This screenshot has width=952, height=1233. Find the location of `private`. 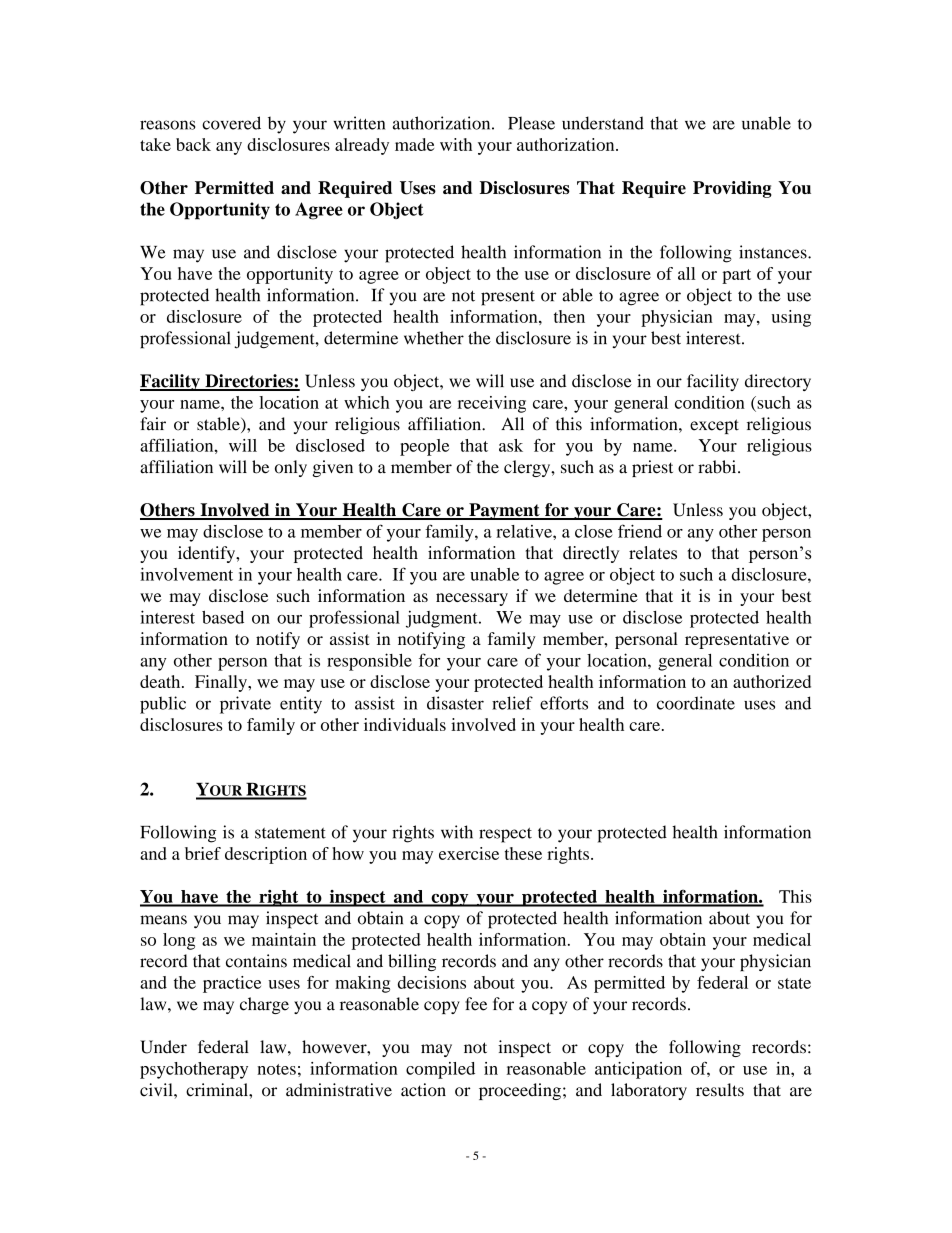

private is located at coordinates (245, 705).
